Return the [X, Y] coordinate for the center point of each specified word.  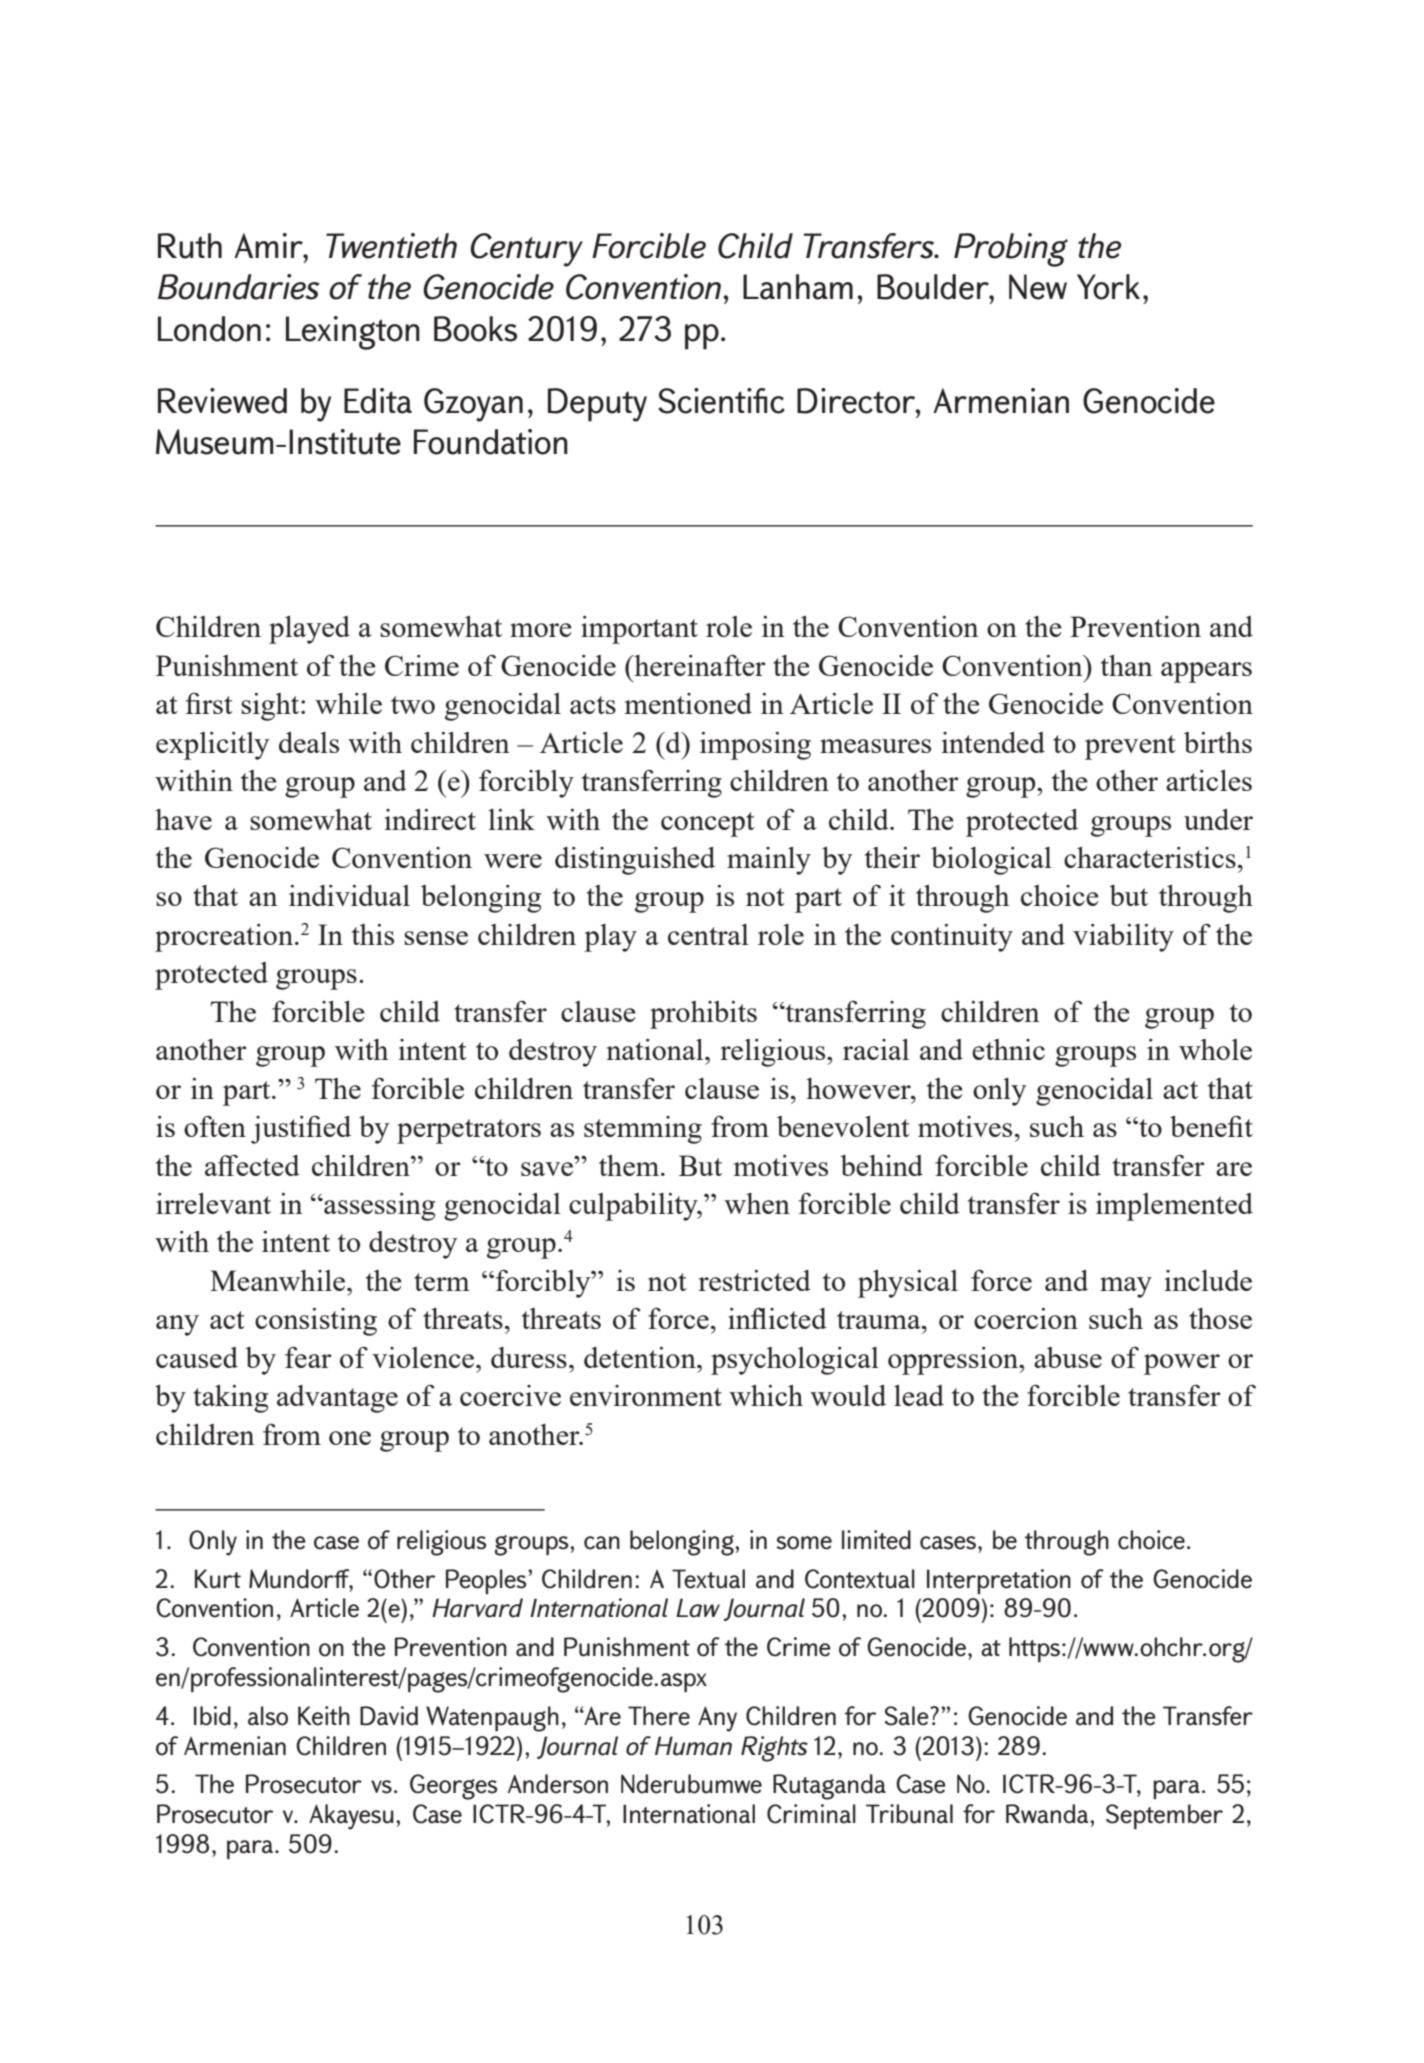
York [1108, 287]
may [1126, 1287]
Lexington [353, 333]
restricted [754, 1280]
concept [708, 824]
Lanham [798, 287]
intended [993, 742]
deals [309, 742]
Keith [324, 1716]
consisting [316, 1322]
